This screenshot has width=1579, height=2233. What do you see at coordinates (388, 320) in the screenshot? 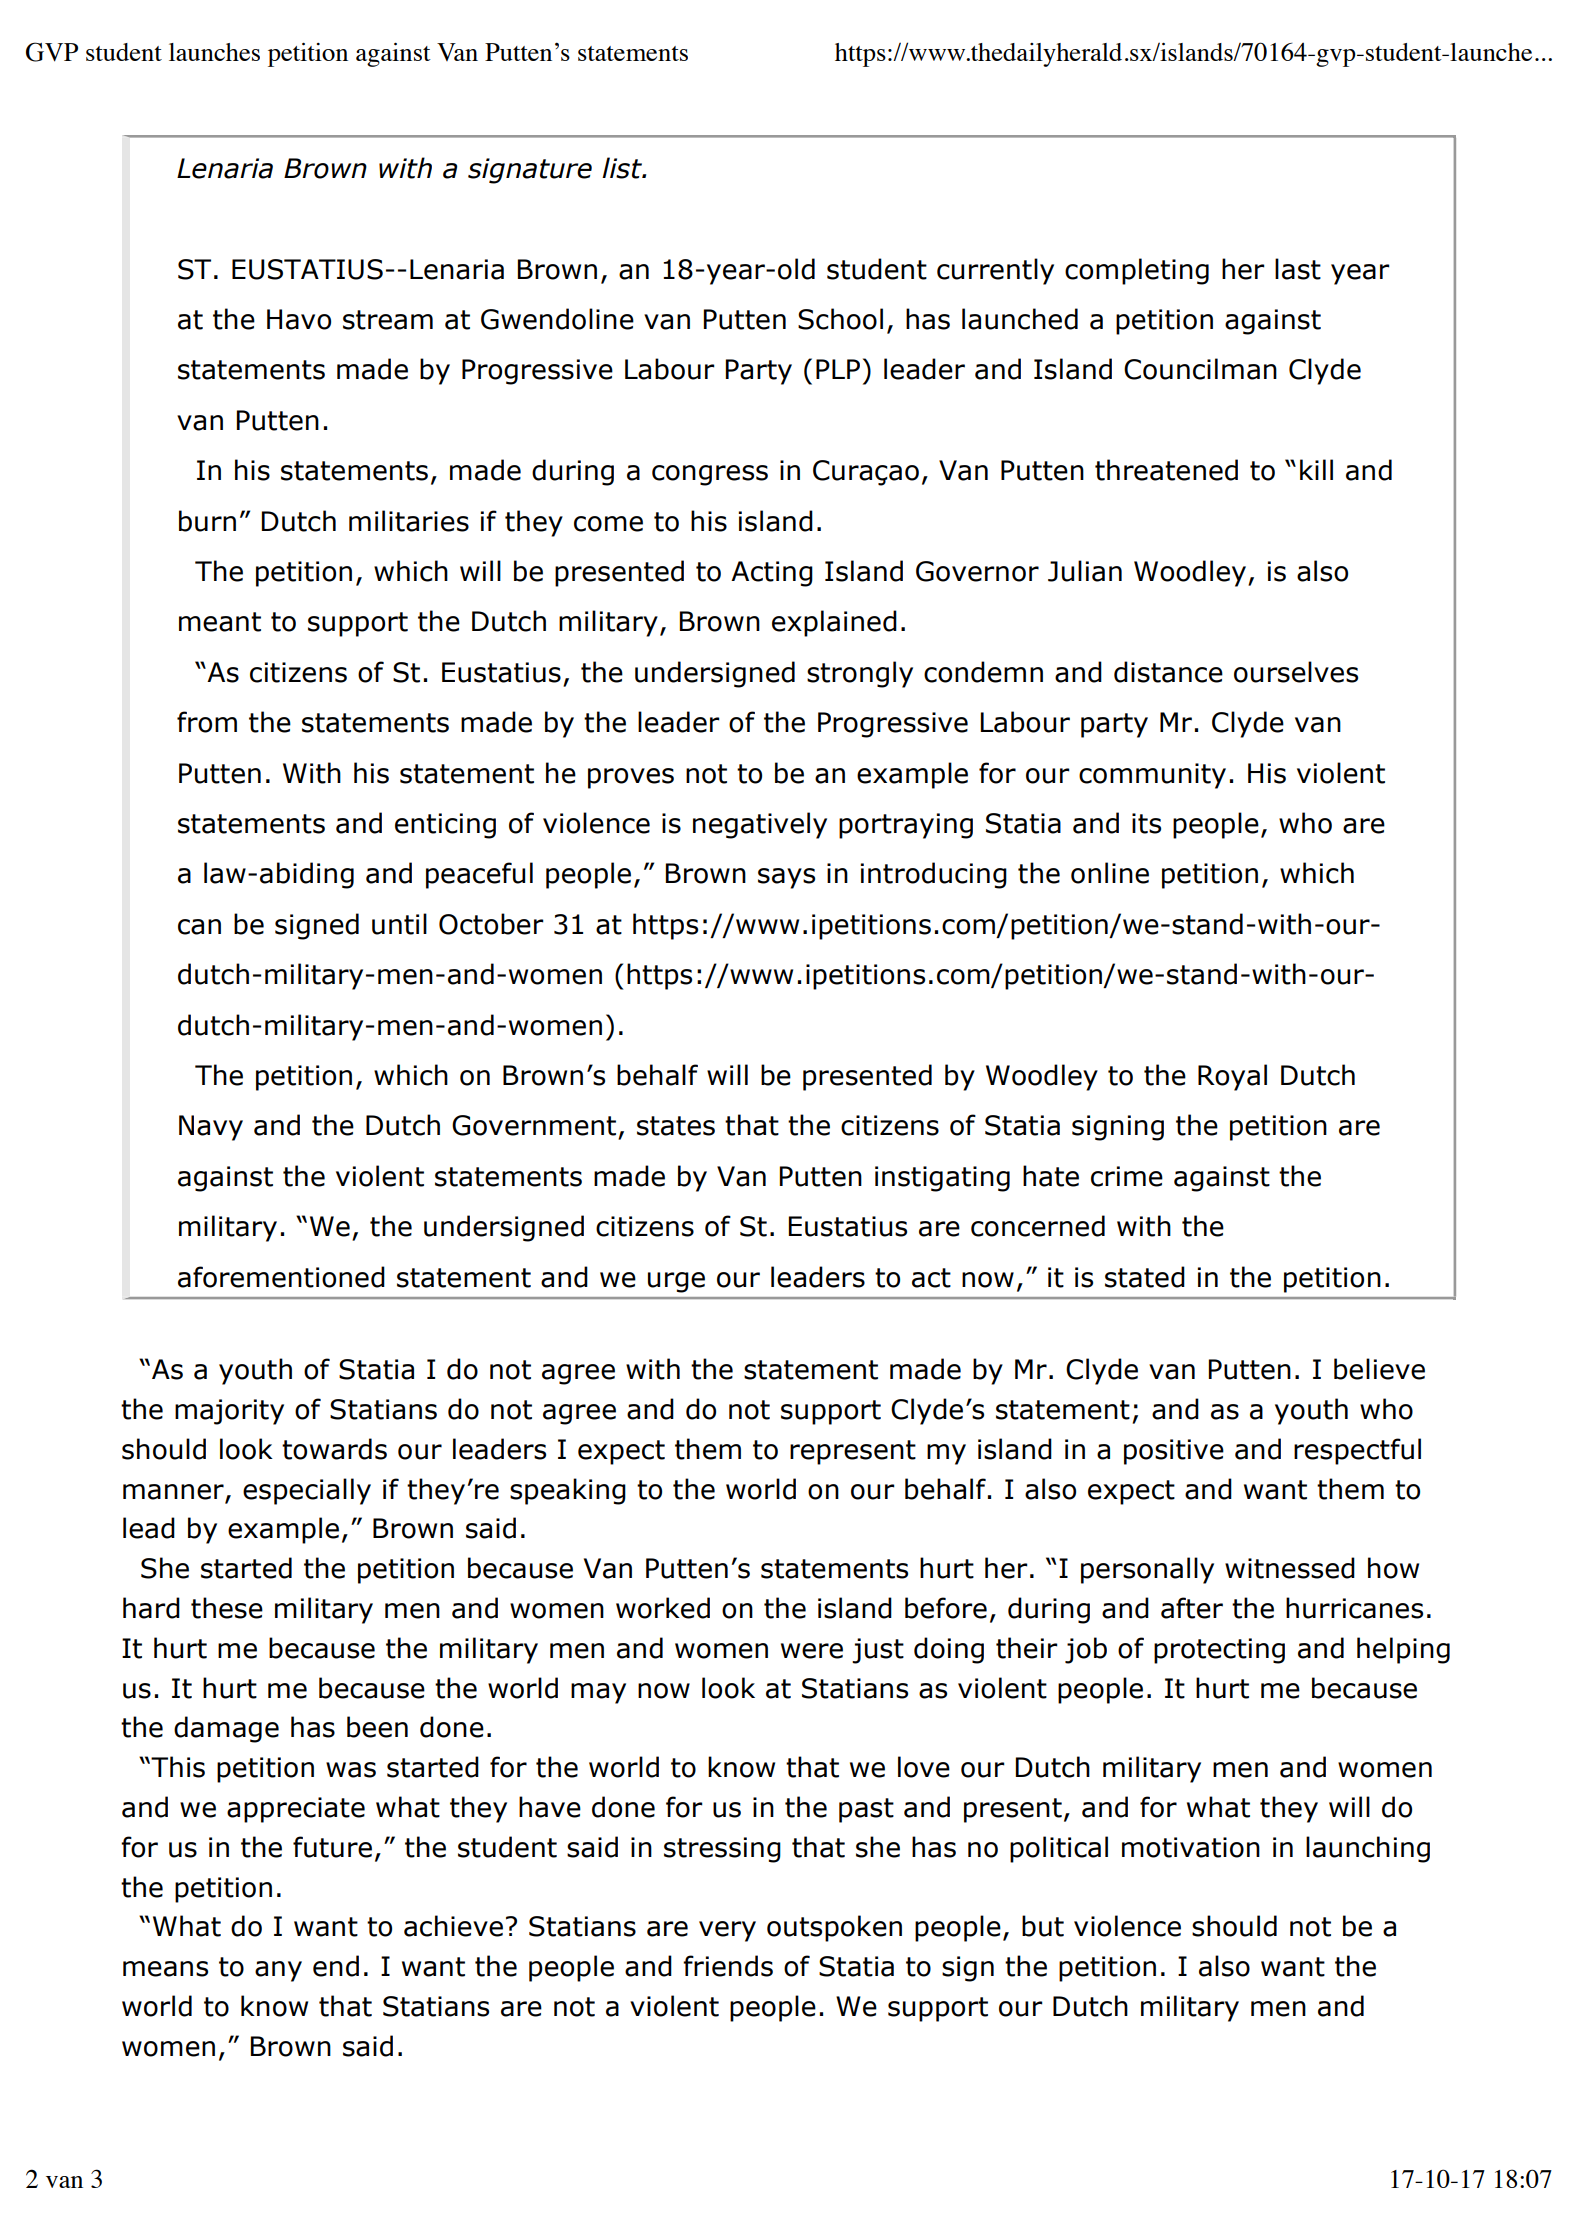
I see `stream` at bounding box center [388, 320].
